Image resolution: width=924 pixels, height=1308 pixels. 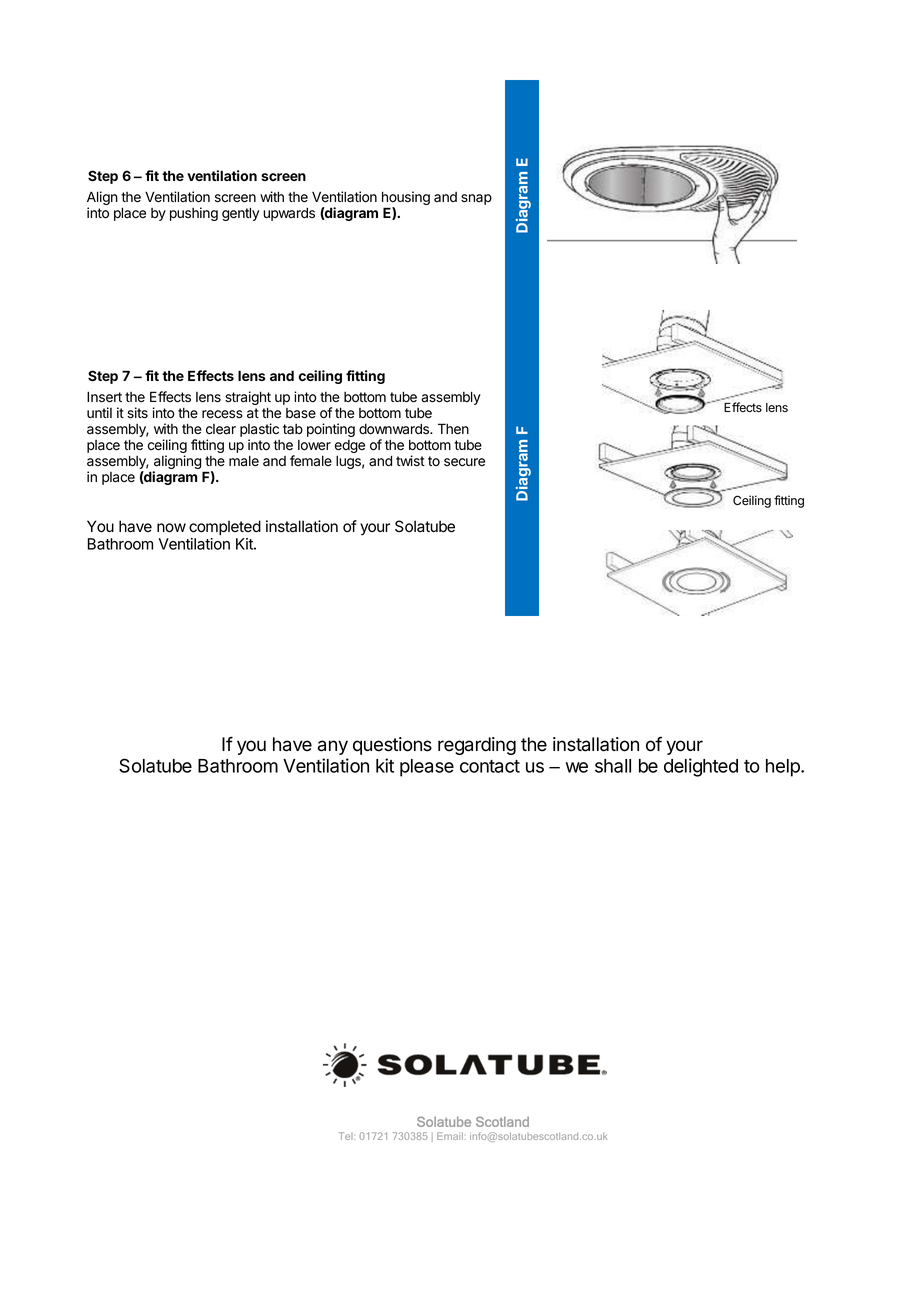 What do you see at coordinates (476, 199) in the screenshot?
I see `snap` at bounding box center [476, 199].
